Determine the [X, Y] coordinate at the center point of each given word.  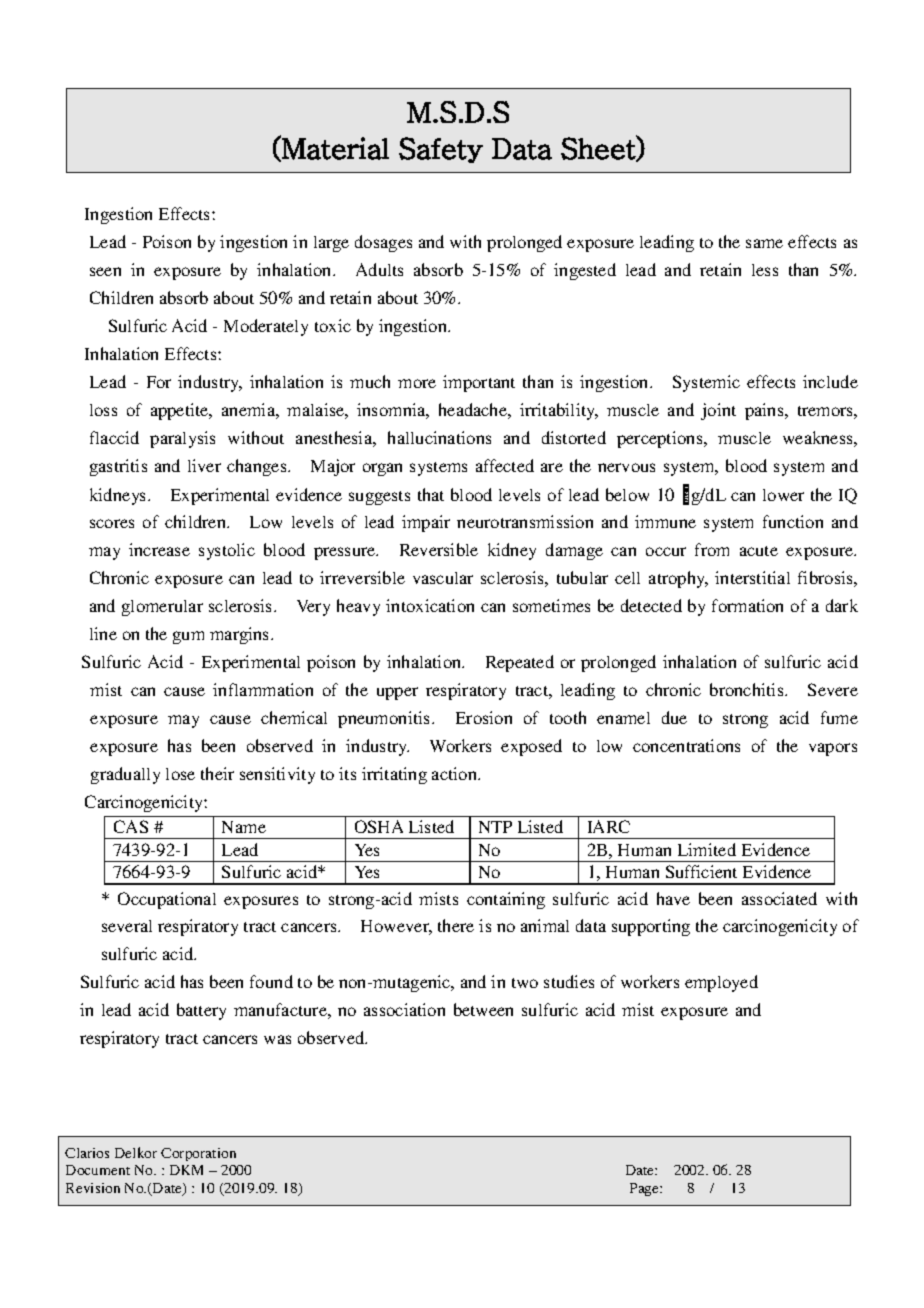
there [456, 925]
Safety [441, 150]
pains [765, 411]
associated [779, 898]
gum [188, 637]
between [483, 1009]
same [764, 243]
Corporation [198, 1154]
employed [721, 983]
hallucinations [439, 437]
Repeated [520, 663]
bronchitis [748, 689]
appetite [181, 411]
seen [105, 271]
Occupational [167, 900]
